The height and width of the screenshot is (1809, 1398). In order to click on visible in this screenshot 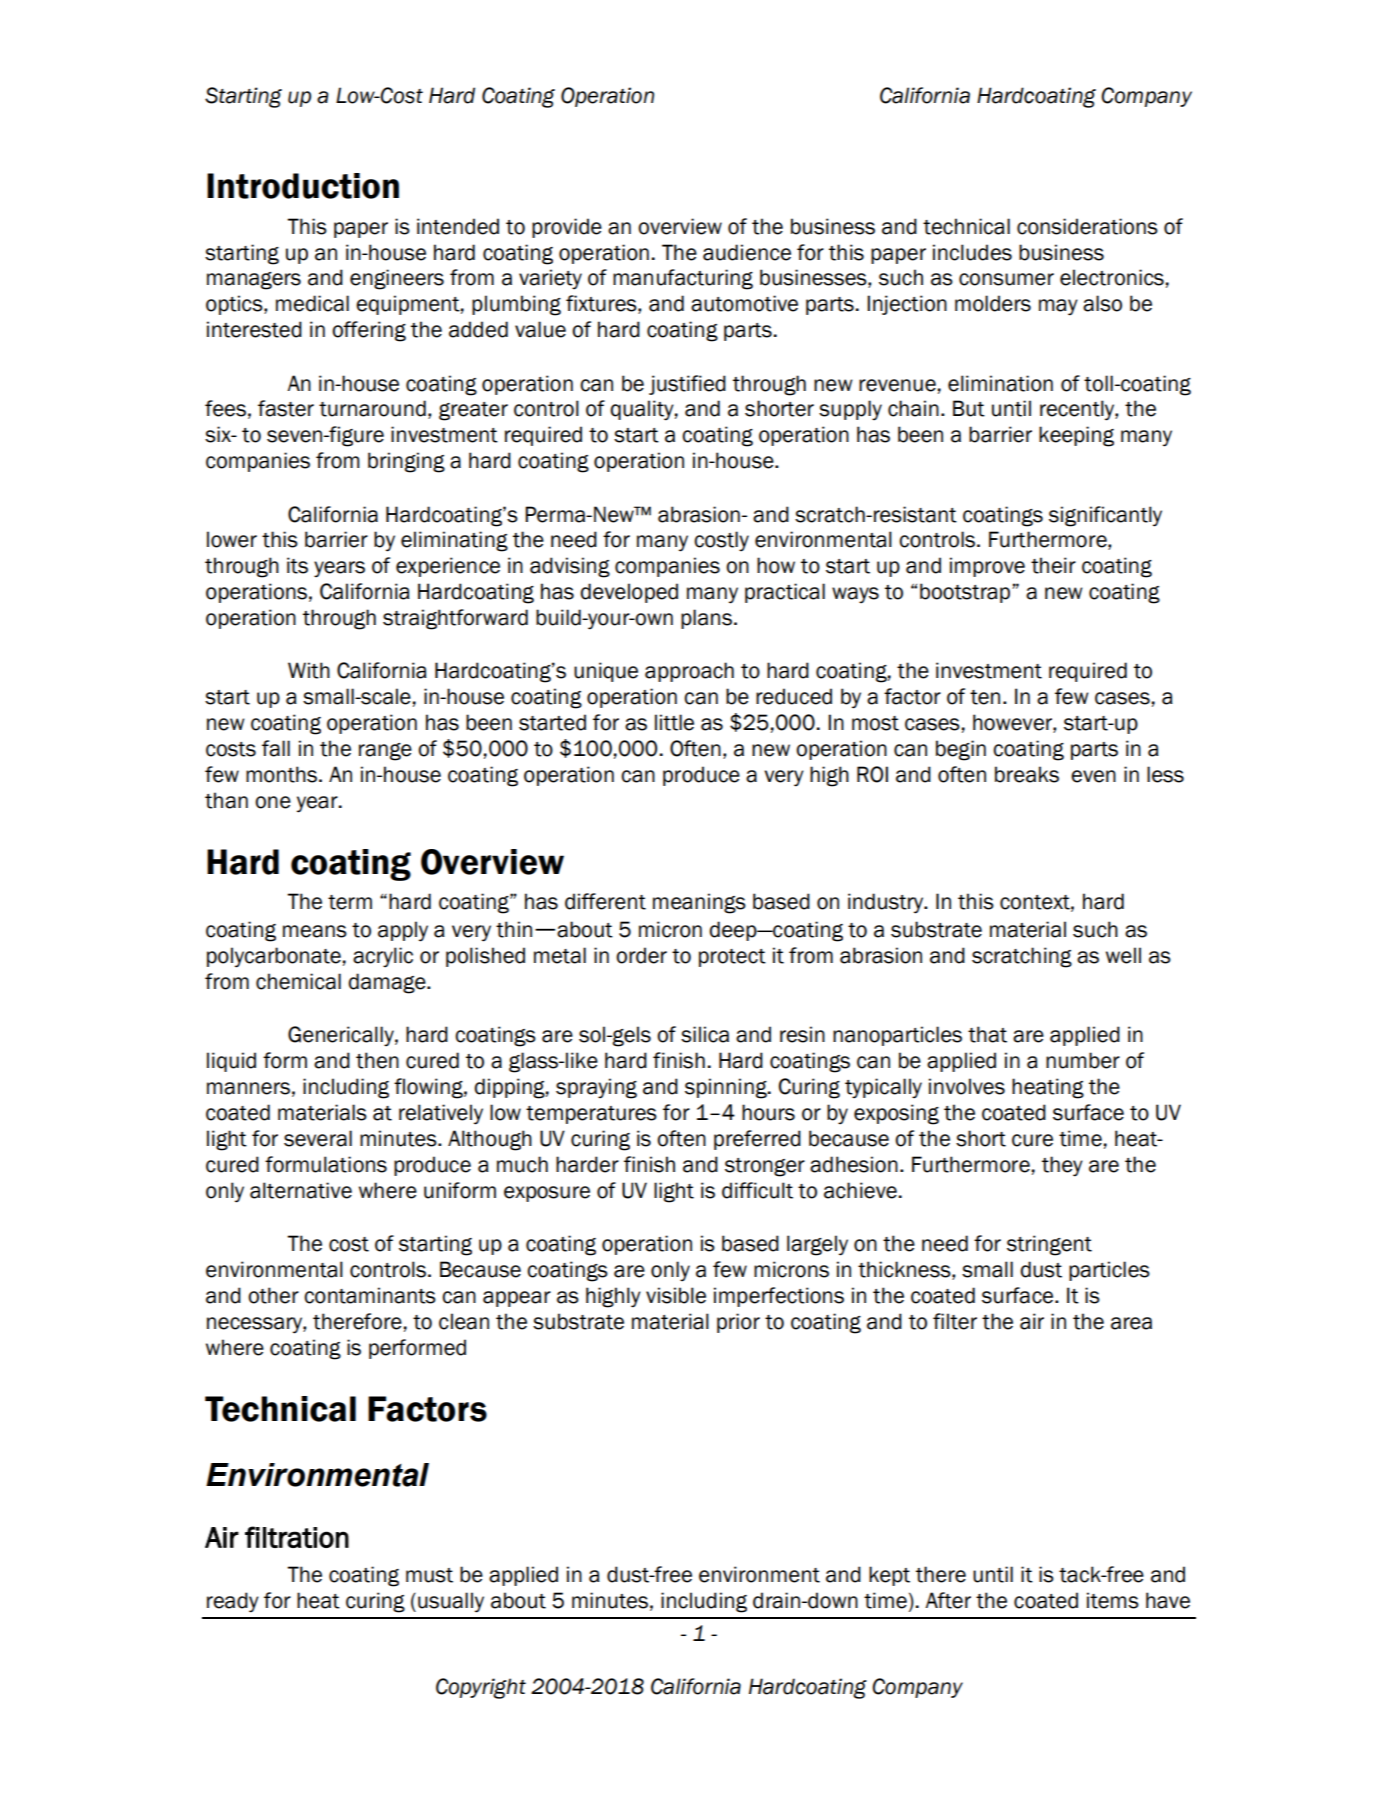, I will do `click(676, 1295)`.
